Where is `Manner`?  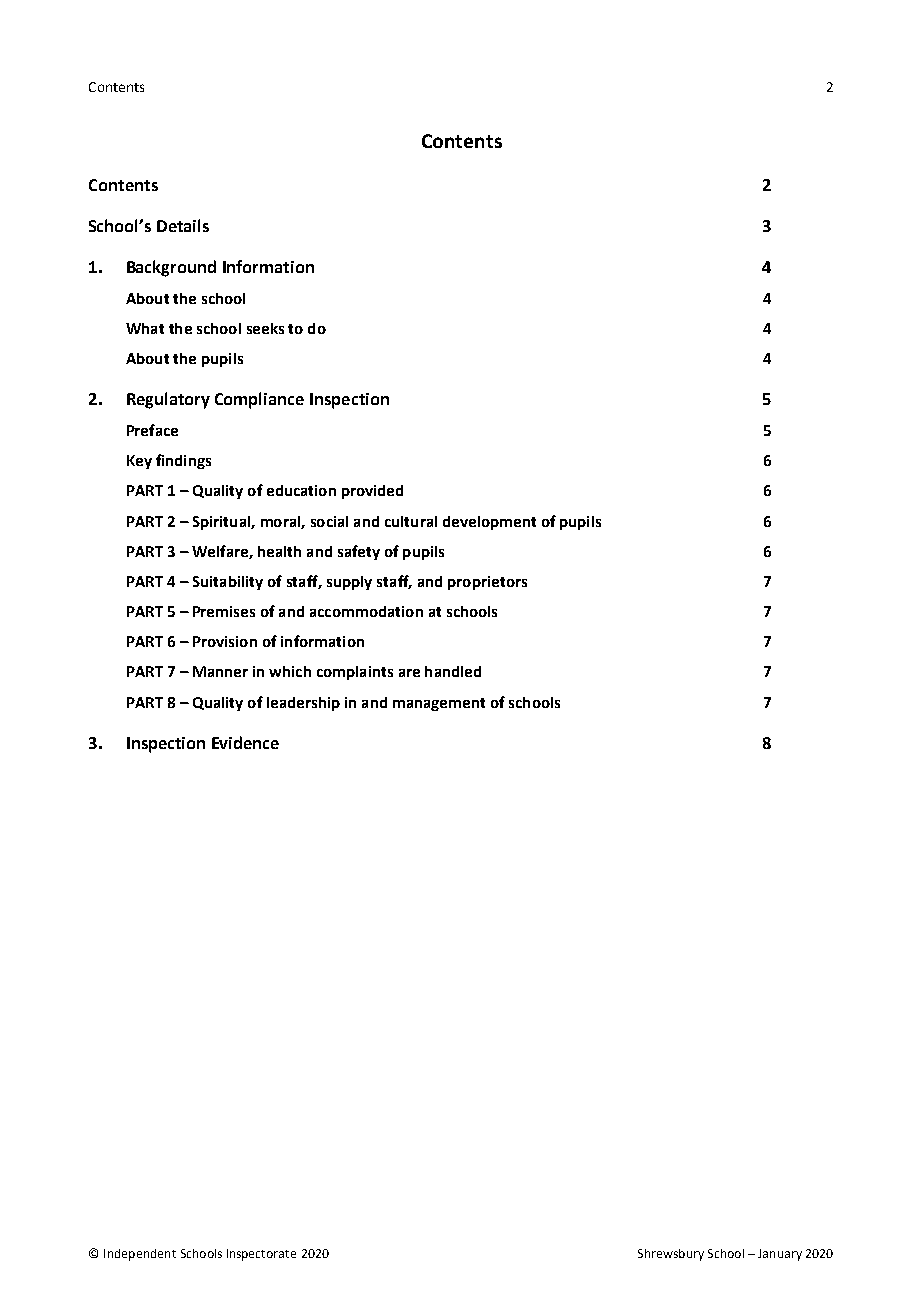
Manner is located at coordinates (220, 671).
